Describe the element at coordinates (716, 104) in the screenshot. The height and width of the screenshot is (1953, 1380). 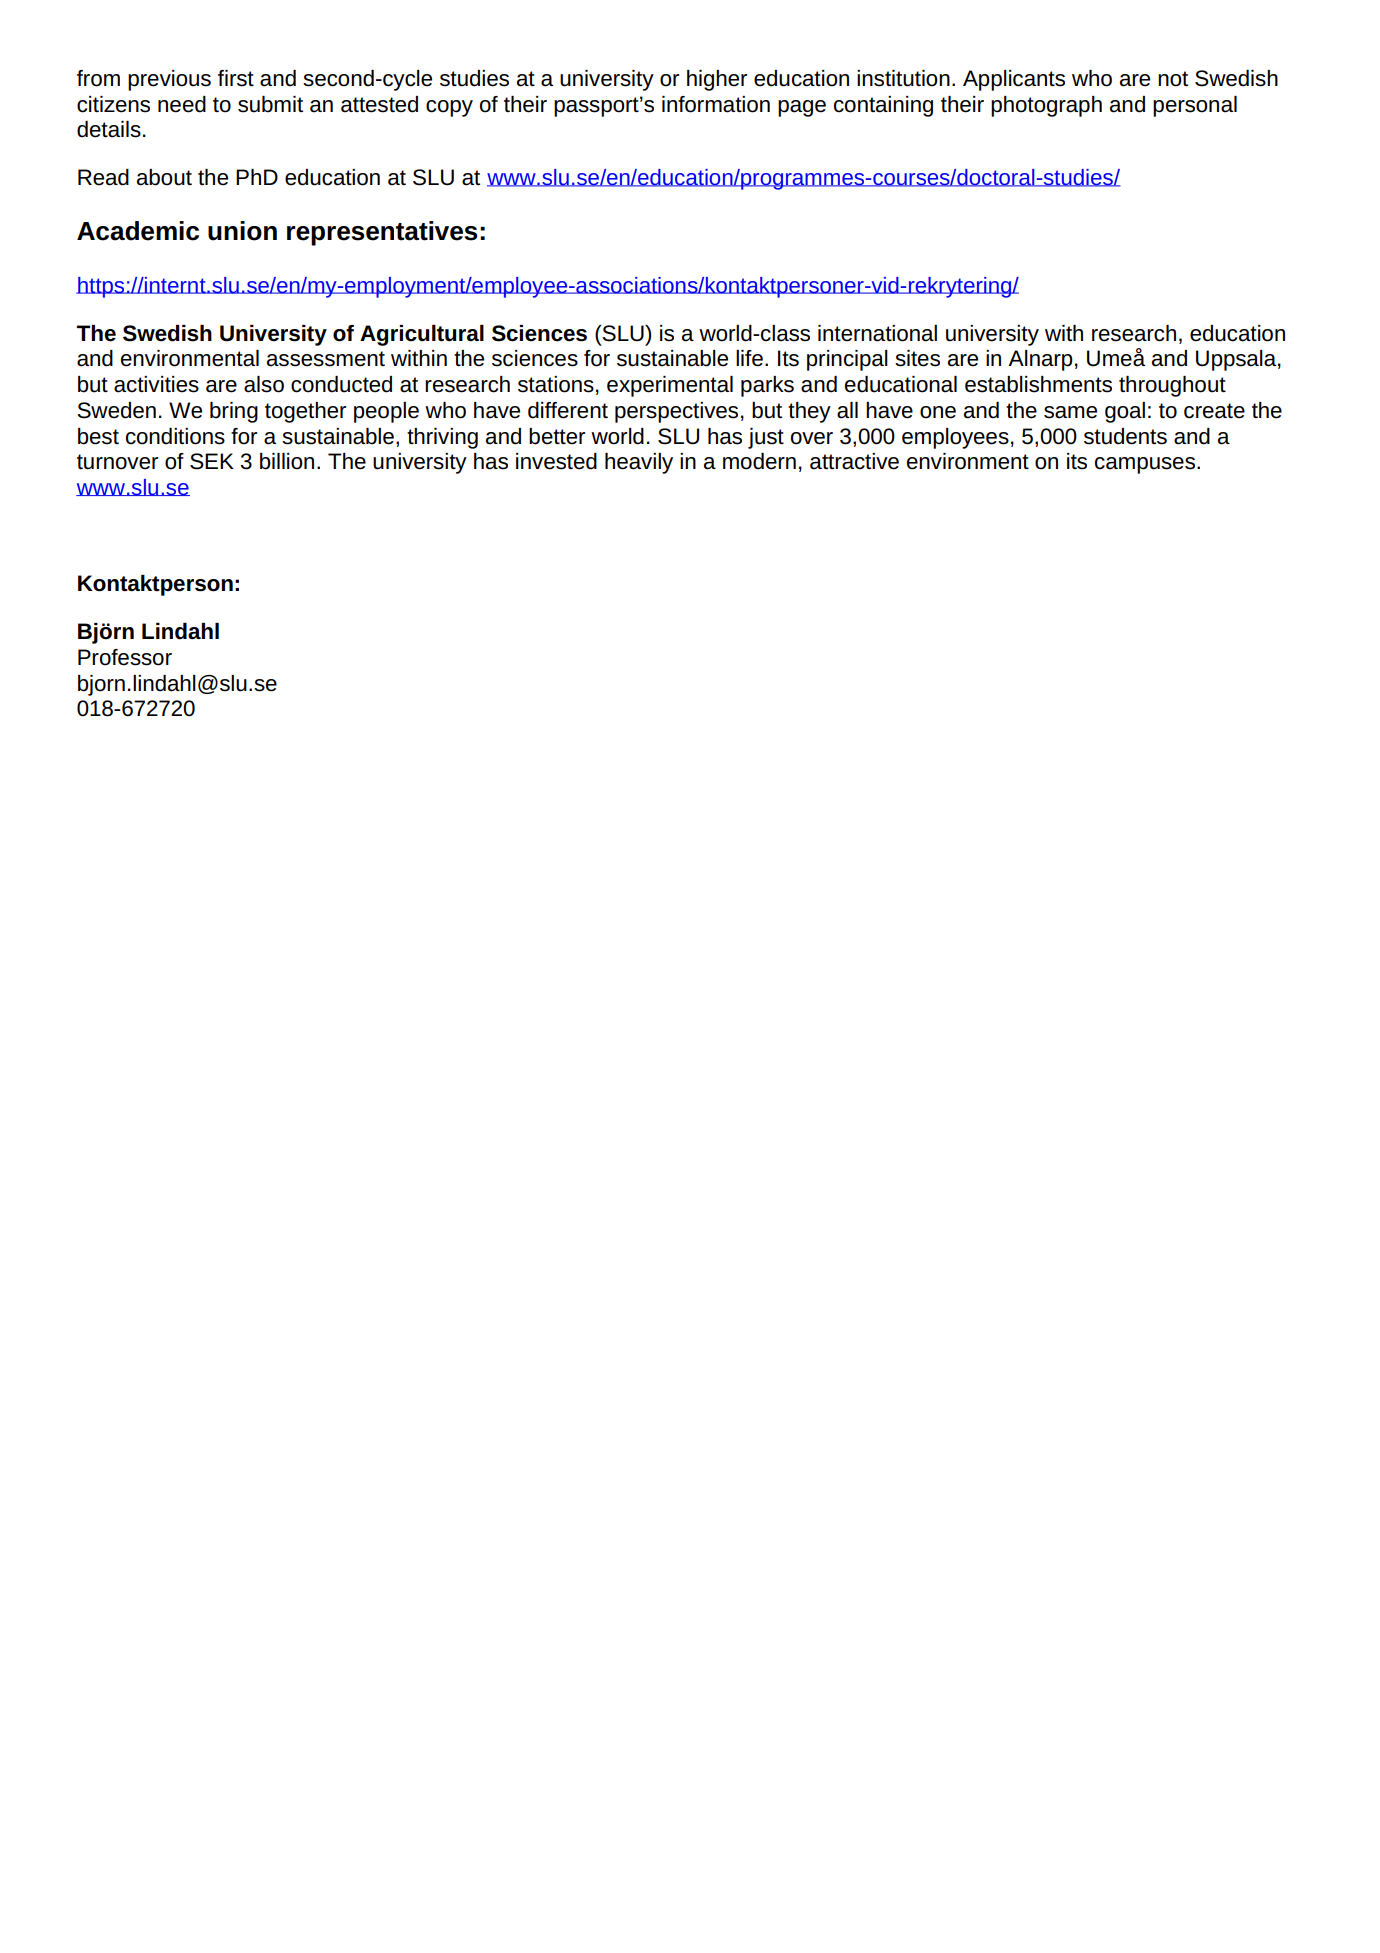
I see `information` at that location.
